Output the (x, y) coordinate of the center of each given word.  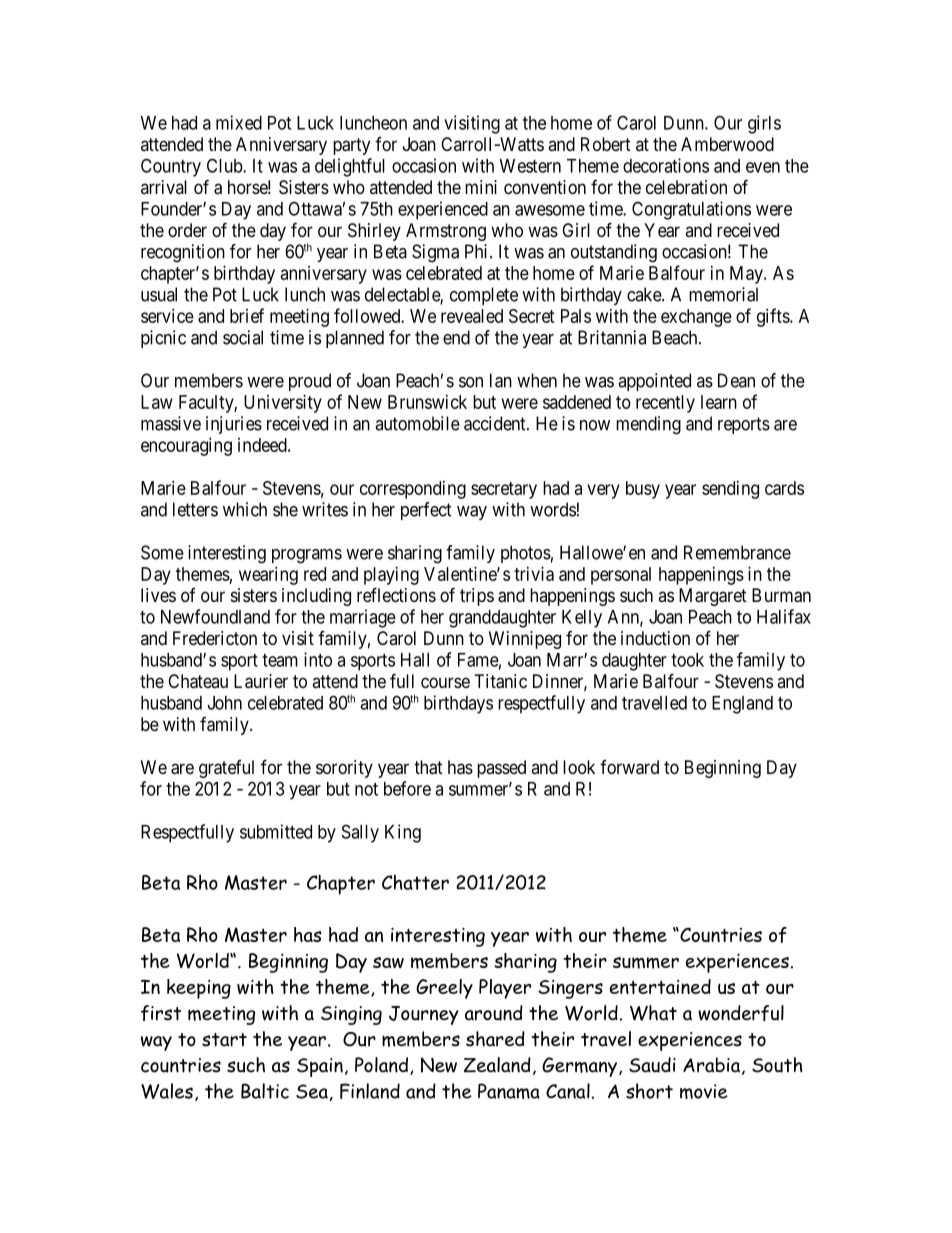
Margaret (713, 597)
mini (481, 187)
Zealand (497, 1065)
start (224, 1040)
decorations (666, 165)
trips (477, 597)
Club (225, 165)
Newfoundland (215, 616)
